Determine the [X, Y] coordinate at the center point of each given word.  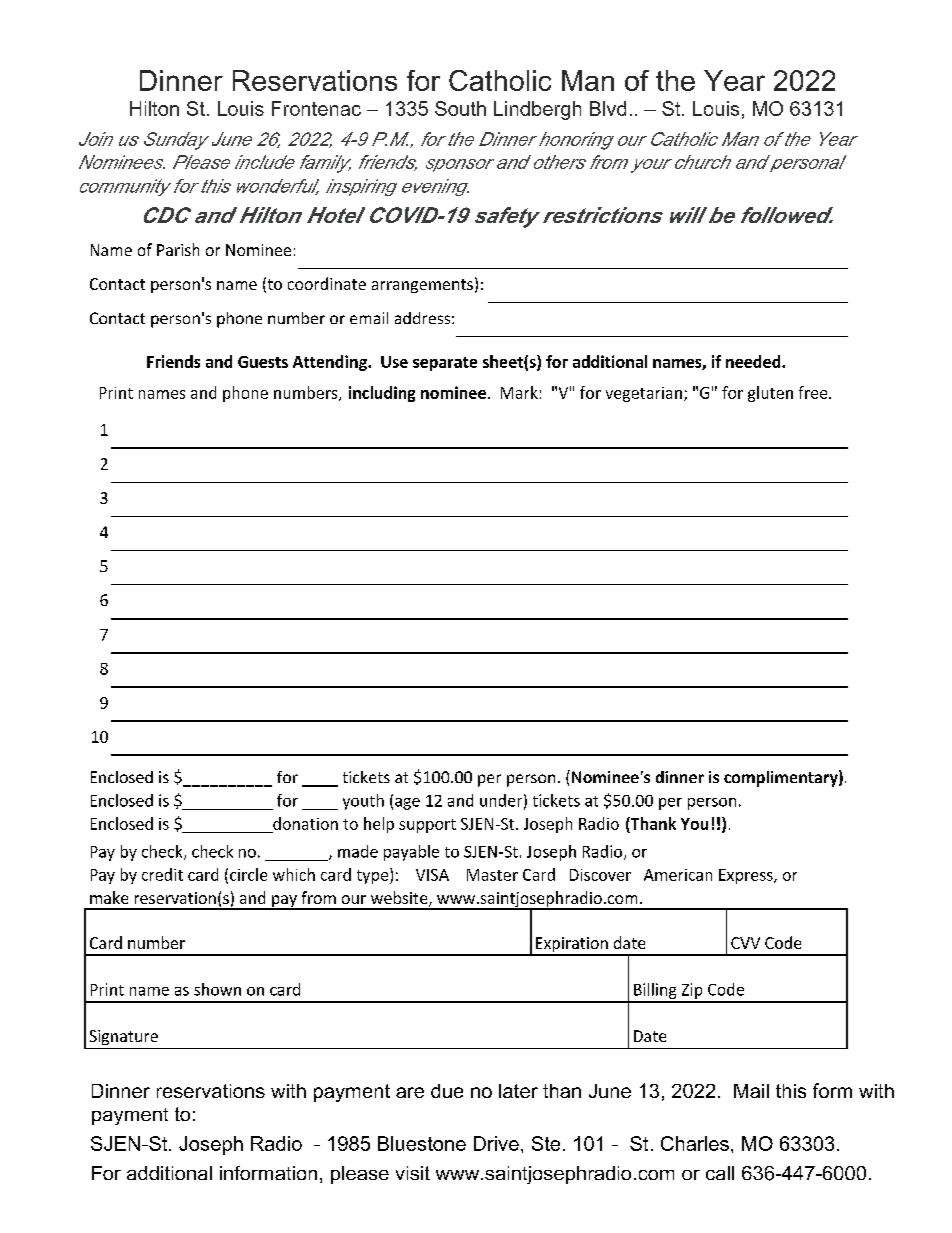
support [427, 826]
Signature [124, 1037]
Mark [519, 392]
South [460, 108]
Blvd [608, 108]
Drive [496, 1143]
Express [747, 876]
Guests [263, 362]
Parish [178, 249]
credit [162, 874]
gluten [770, 394]
